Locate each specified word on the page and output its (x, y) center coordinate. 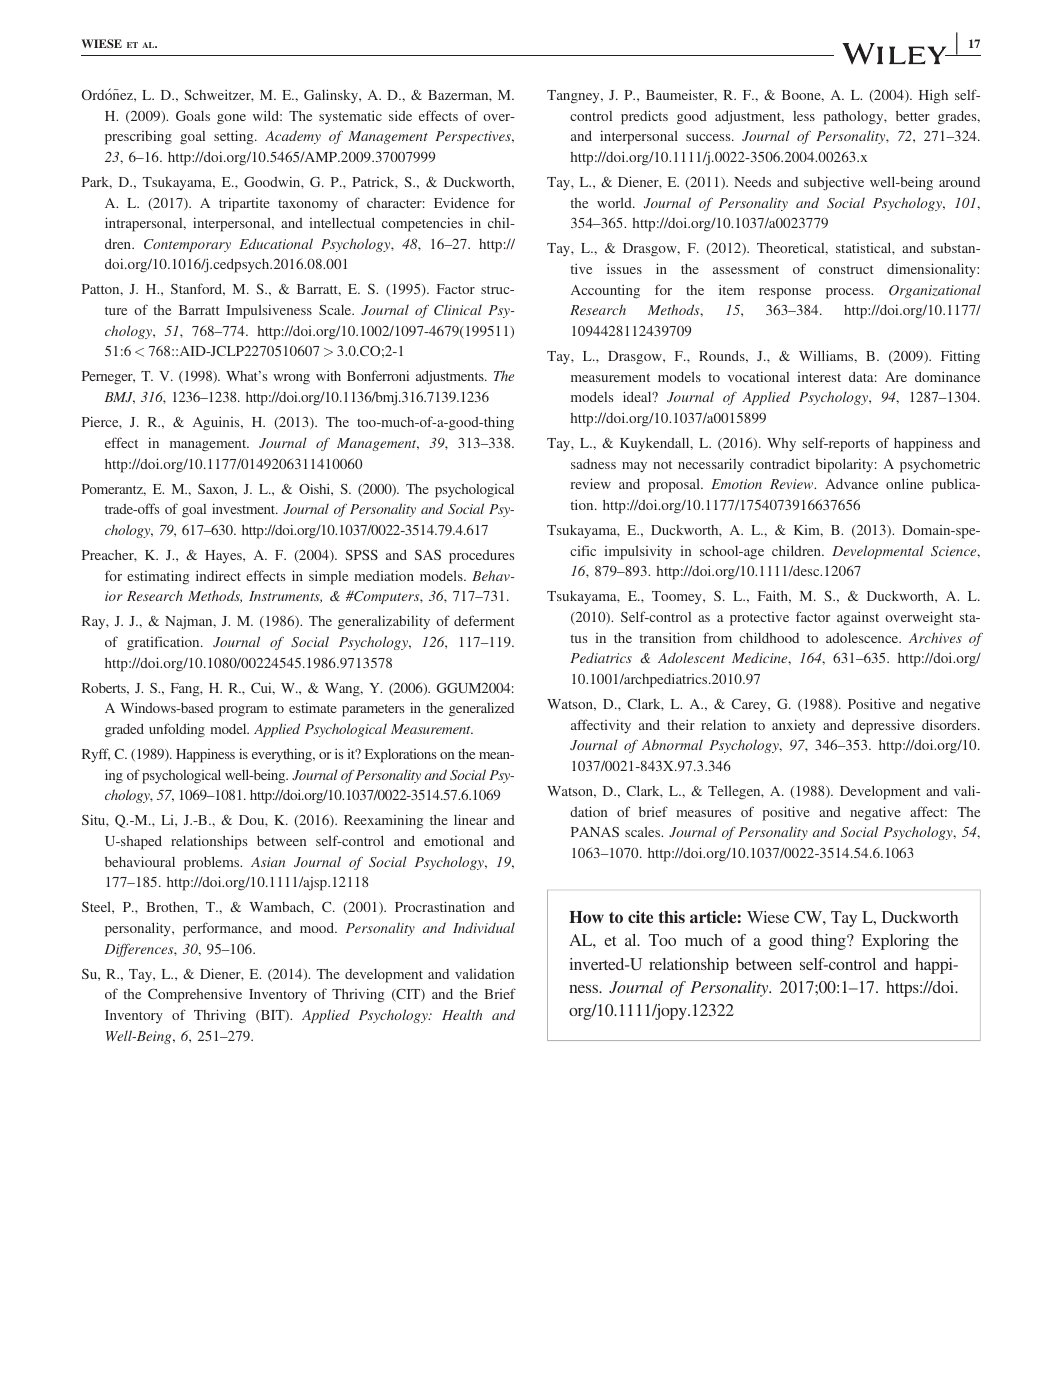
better (913, 115)
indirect (218, 575)
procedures (481, 557)
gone (231, 119)
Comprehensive (195, 995)
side (400, 115)
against (858, 618)
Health (462, 1014)
